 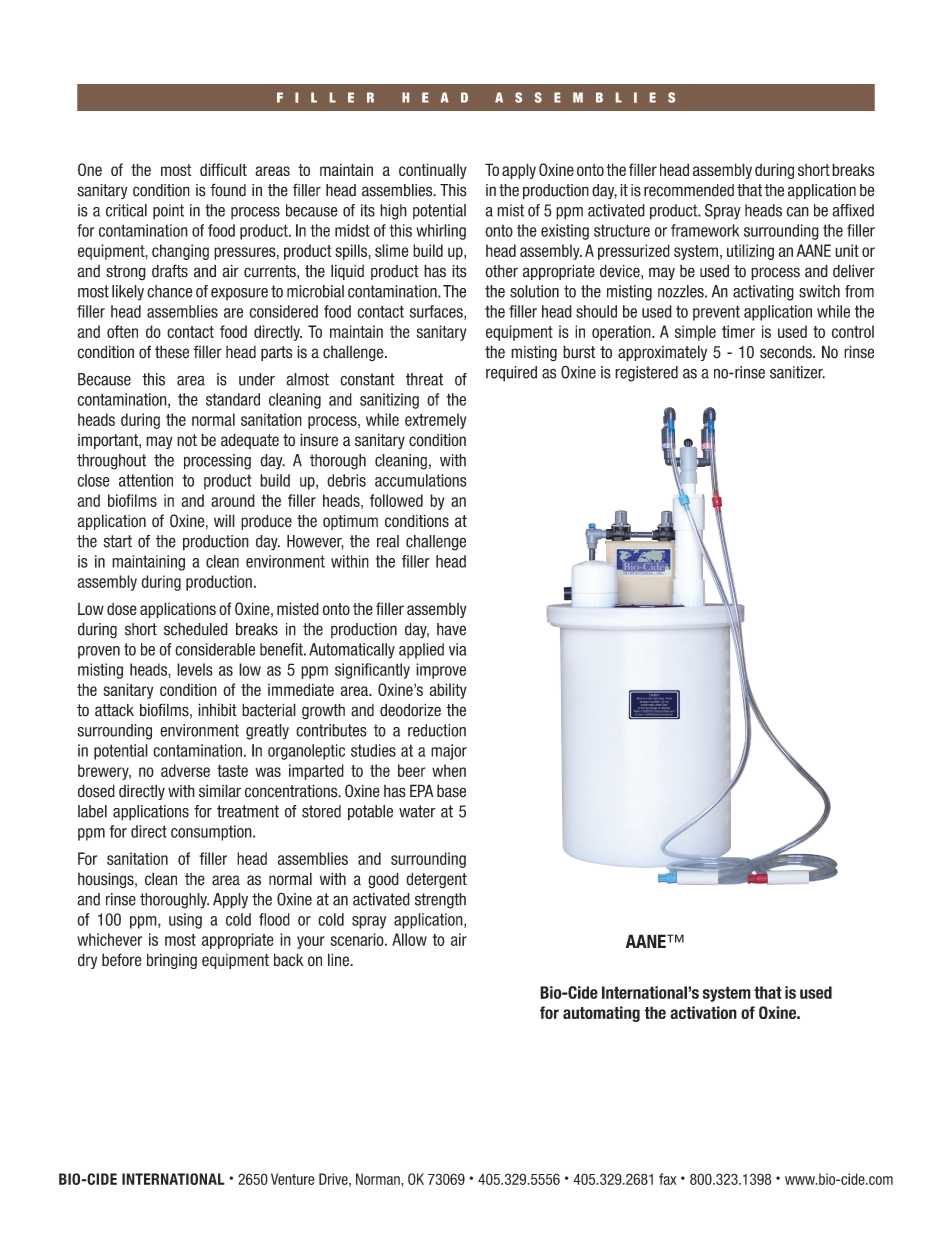 What do you see at coordinates (417, 811) in the page?
I see `water` at bounding box center [417, 811].
